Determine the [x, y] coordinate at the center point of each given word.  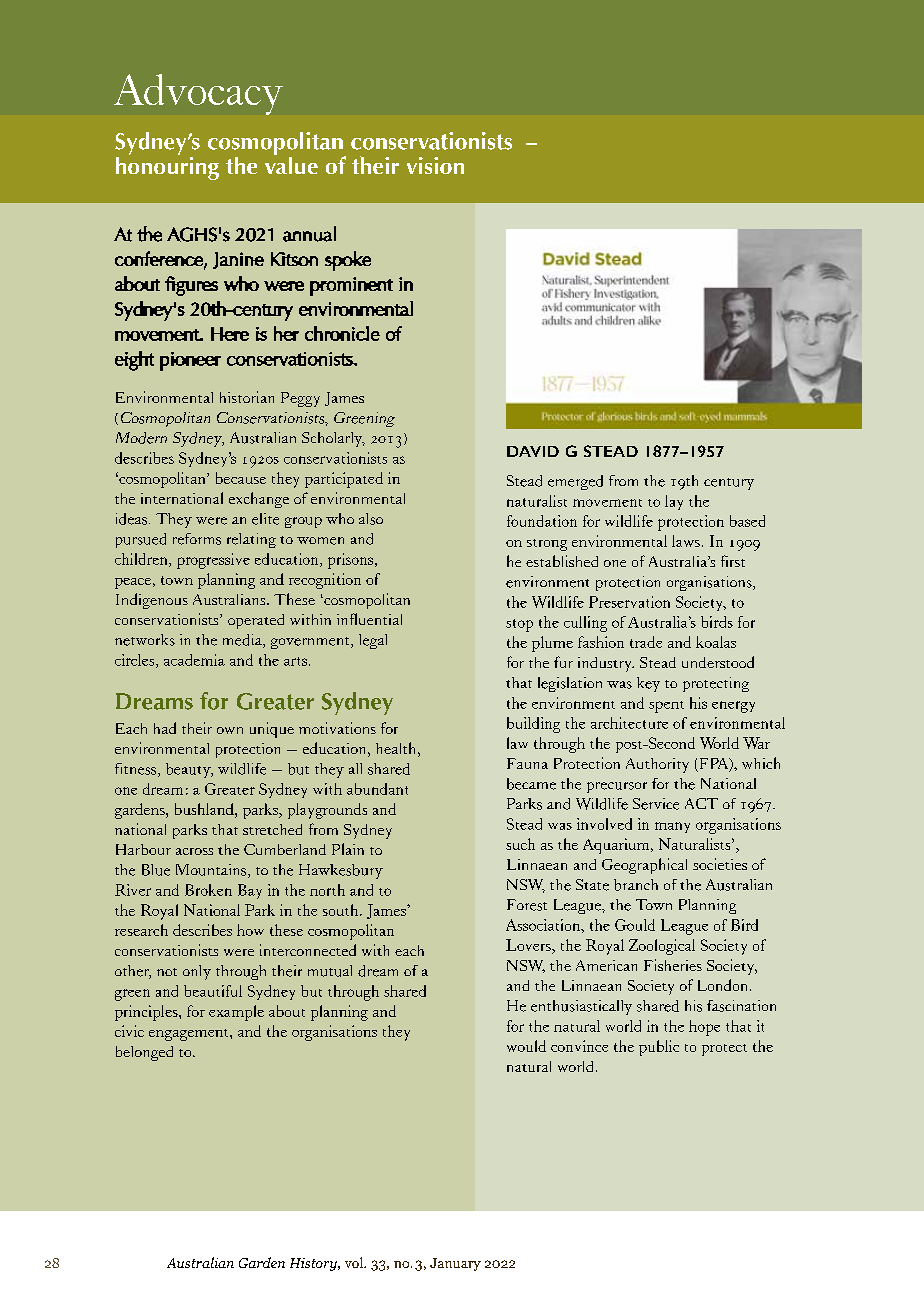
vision [435, 165]
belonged [144, 1053]
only [197, 972]
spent [666, 707]
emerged [575, 482]
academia [194, 660]
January [455, 1264]
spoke [348, 261]
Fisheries [673, 965]
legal [373, 641]
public [659, 1048]
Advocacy [198, 94]
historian [247, 397]
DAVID [533, 451]
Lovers [529, 945]
